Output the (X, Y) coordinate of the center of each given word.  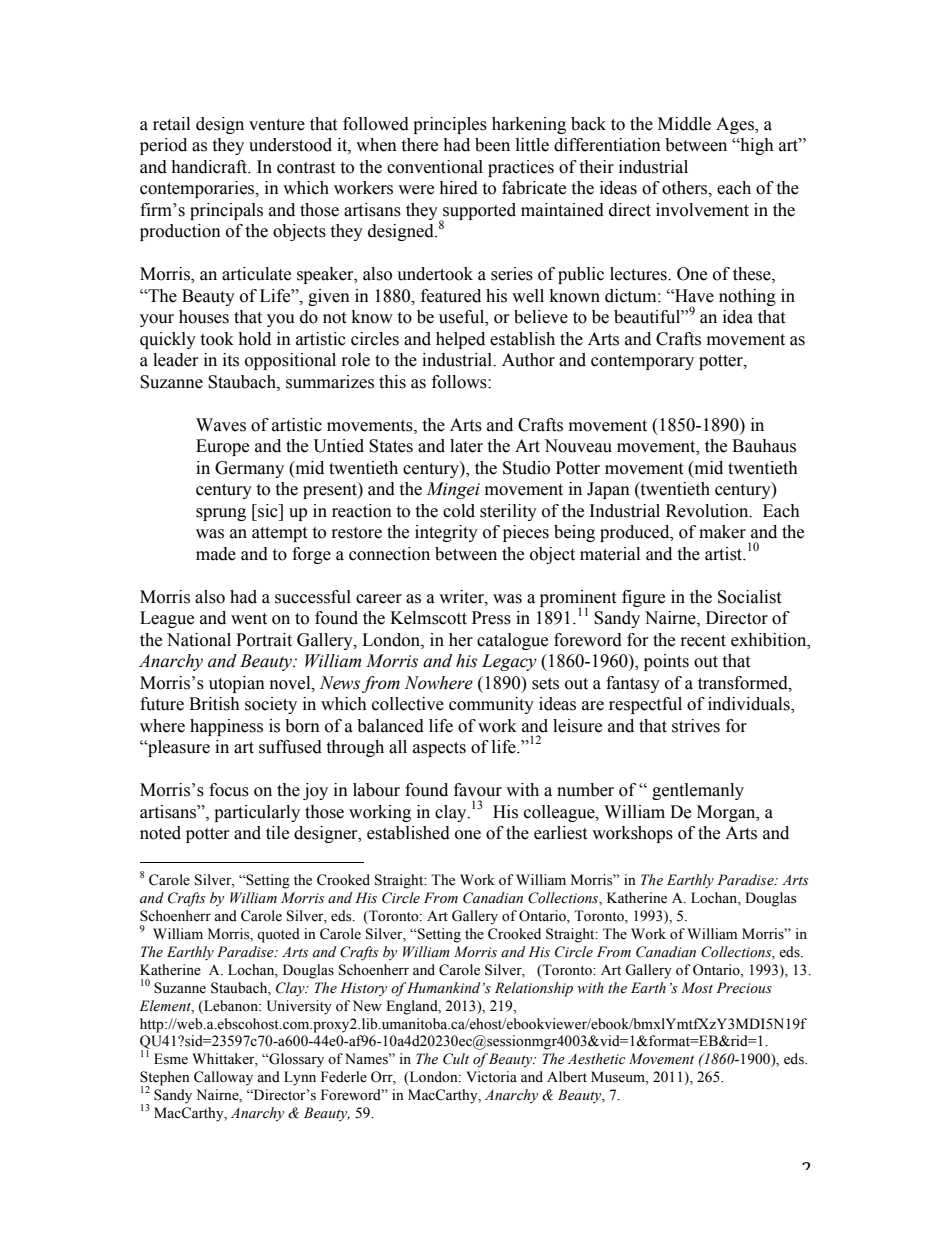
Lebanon (231, 1007)
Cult (456, 1059)
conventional (435, 167)
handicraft (210, 167)
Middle (684, 124)
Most (697, 988)
